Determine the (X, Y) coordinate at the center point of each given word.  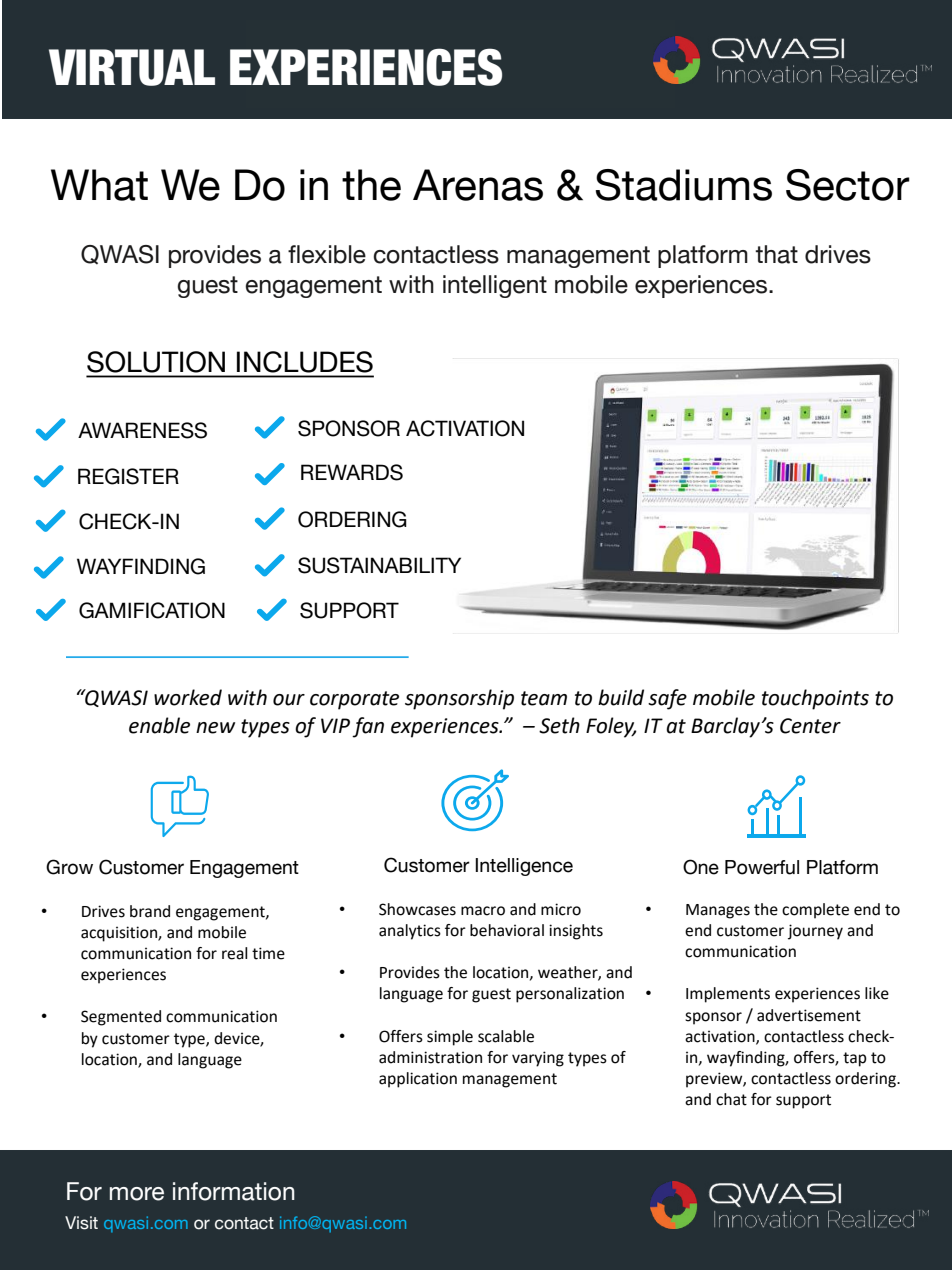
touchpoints (815, 699)
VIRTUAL (132, 67)
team (544, 698)
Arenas (478, 185)
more (137, 1194)
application (418, 1080)
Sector (848, 185)
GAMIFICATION (152, 610)
